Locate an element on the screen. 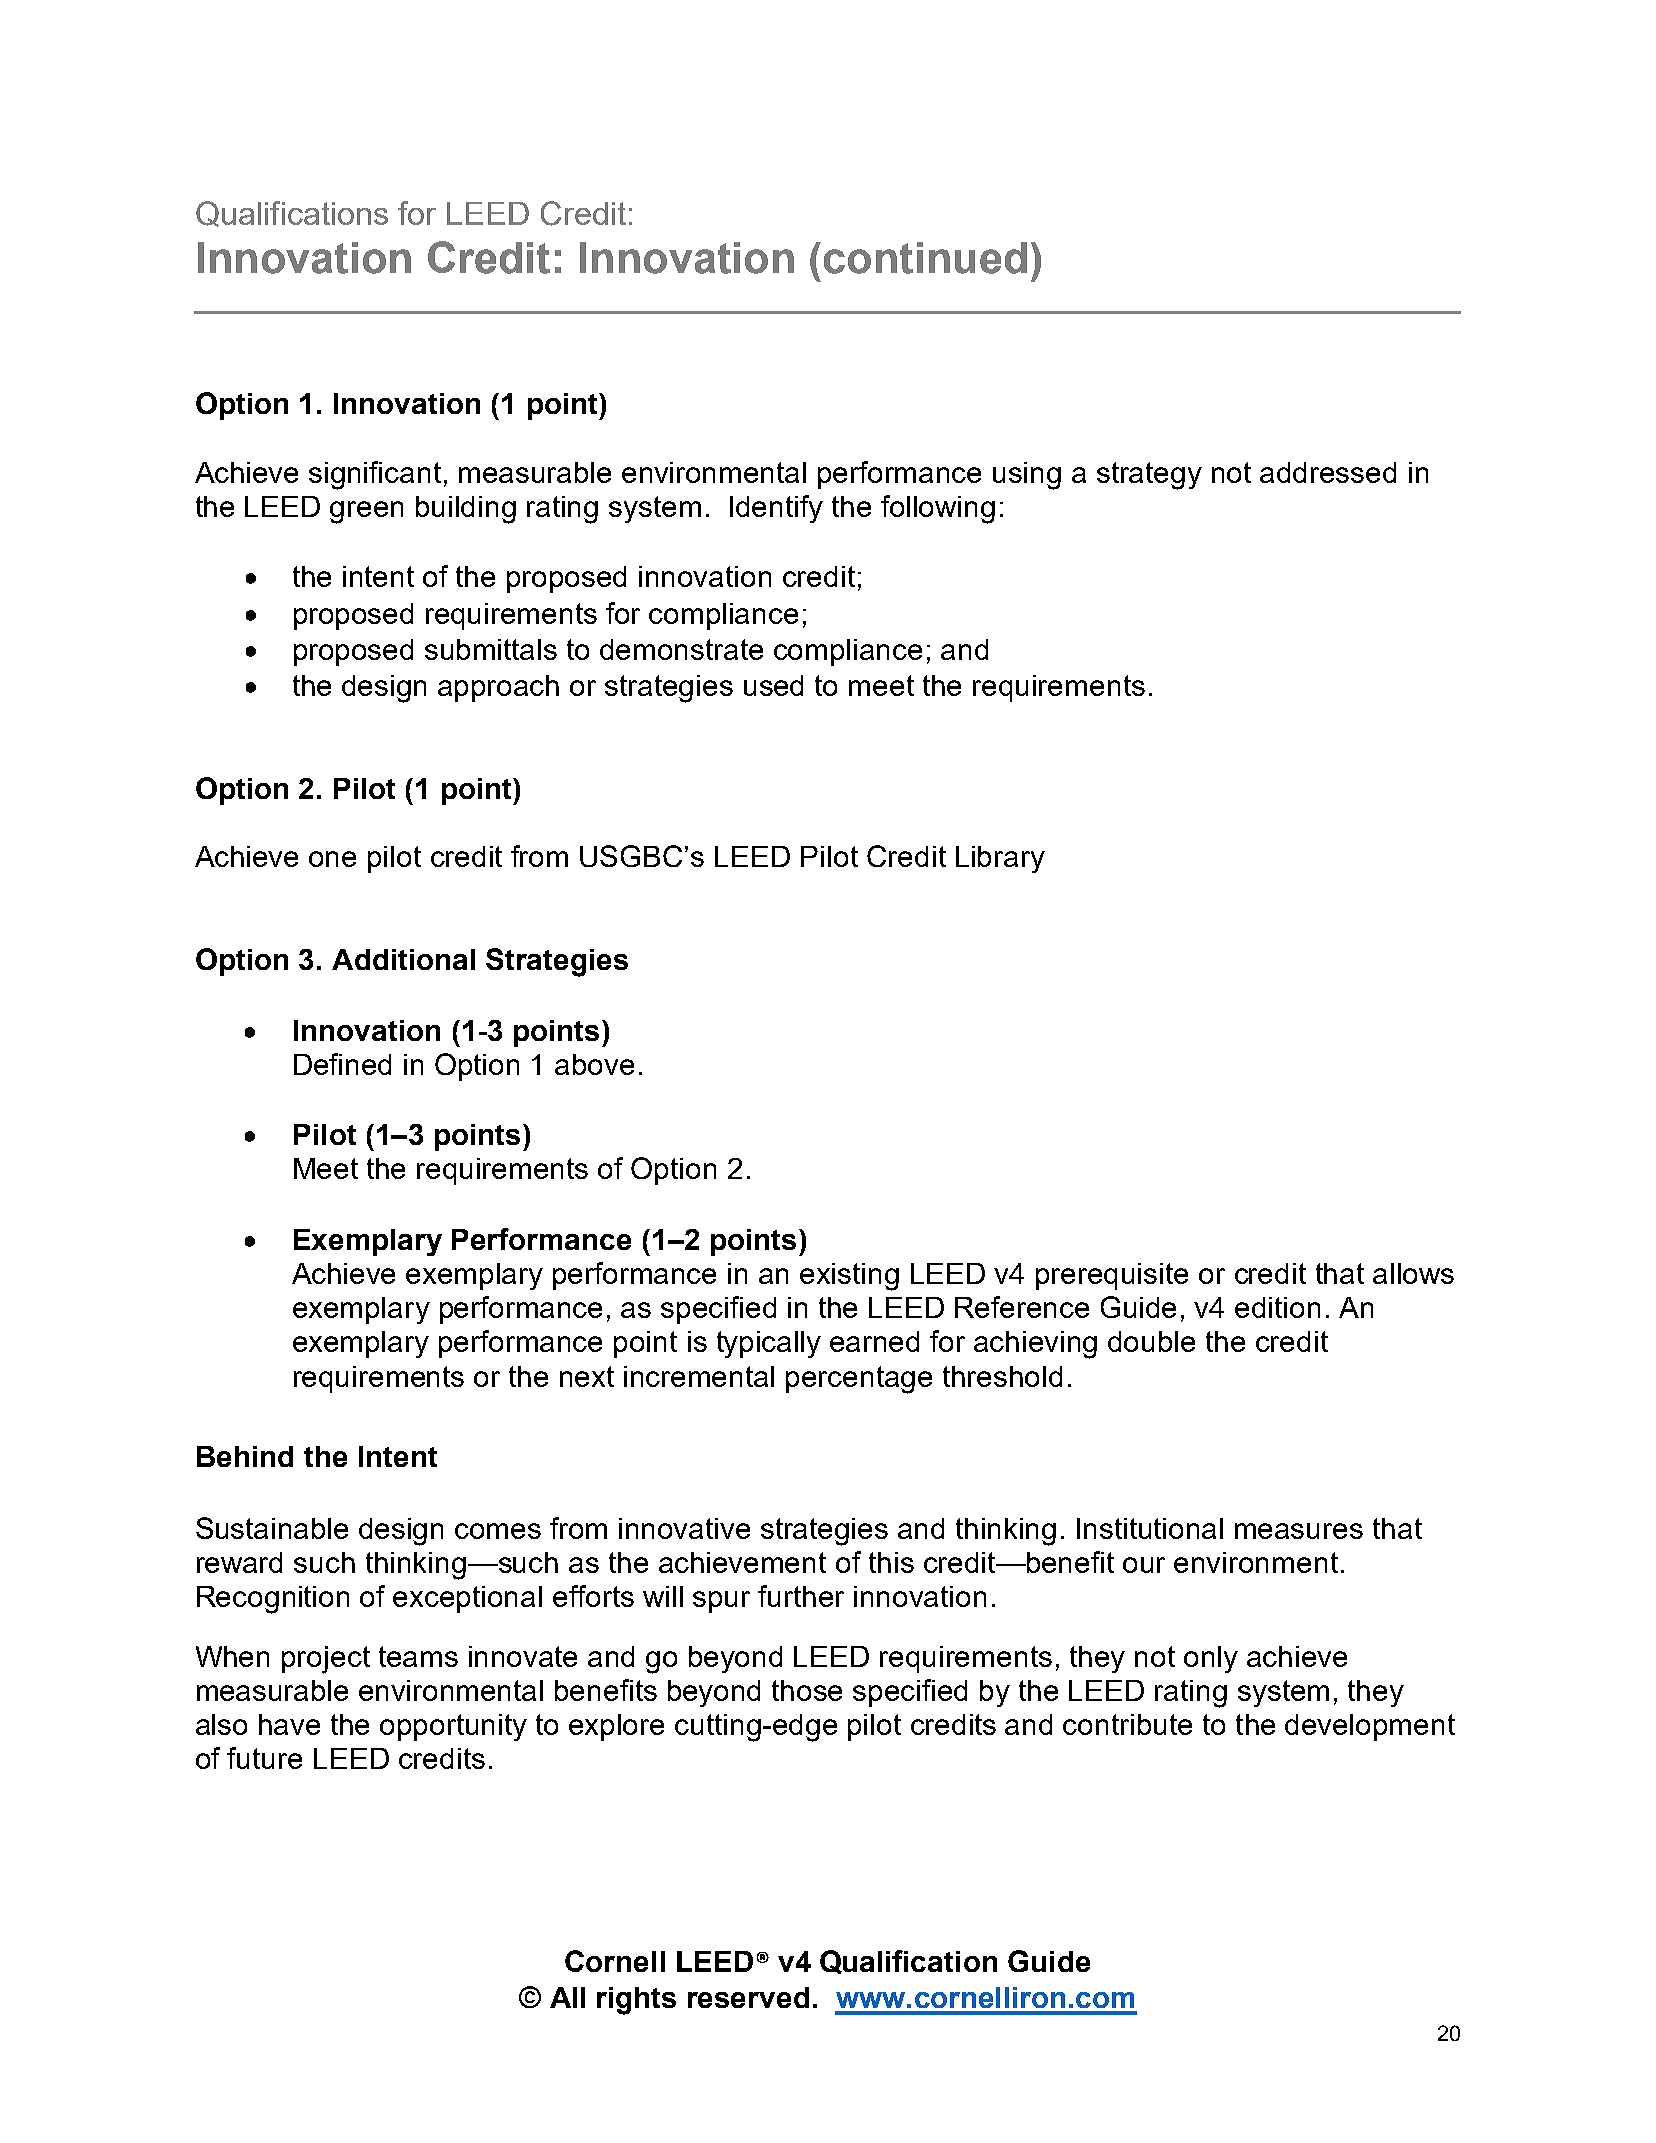 The width and height of the screenshot is (1656, 2143). approach is located at coordinates (498, 688).
